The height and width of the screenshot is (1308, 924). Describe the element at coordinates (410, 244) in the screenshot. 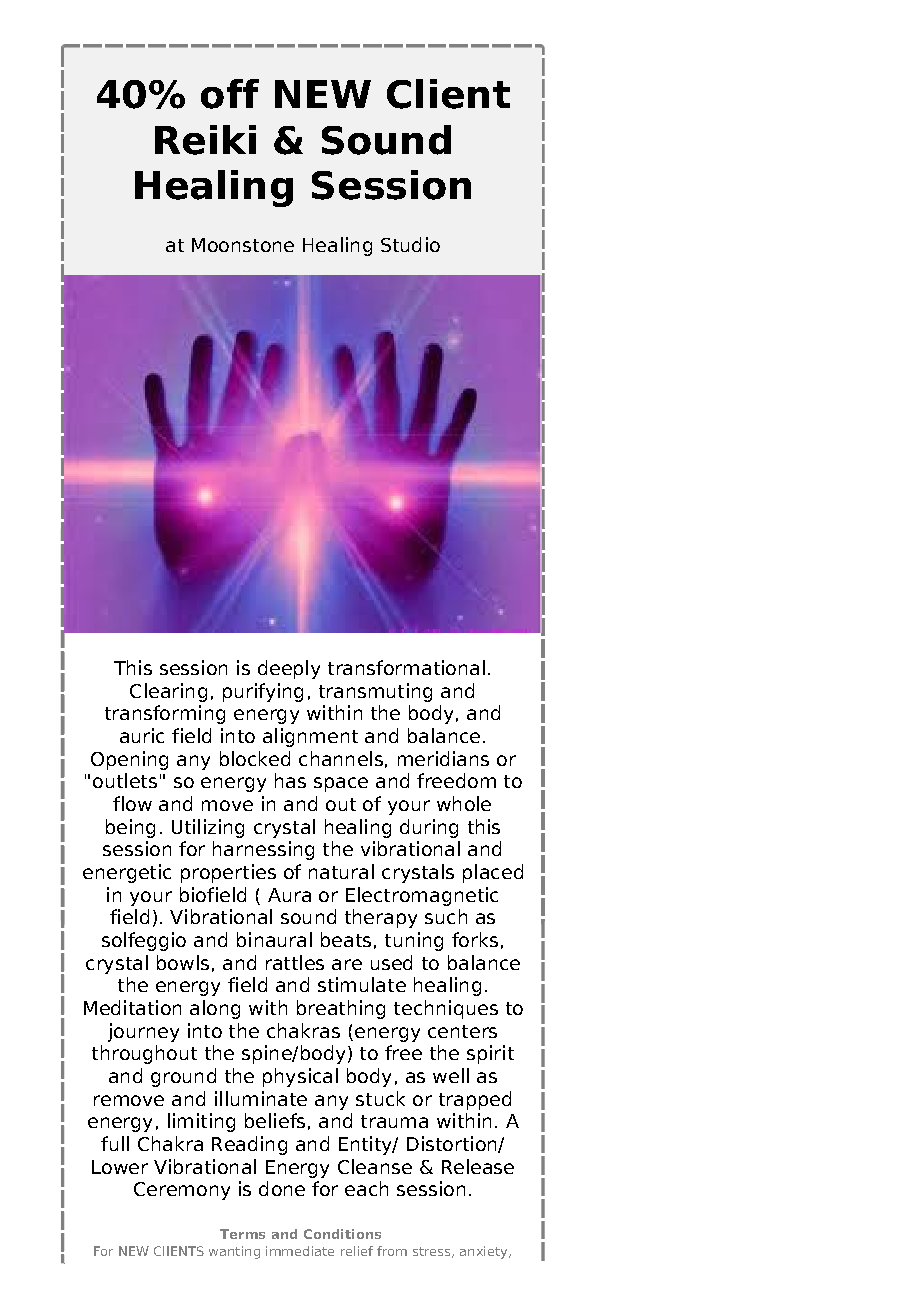

I see `Studio` at that location.
